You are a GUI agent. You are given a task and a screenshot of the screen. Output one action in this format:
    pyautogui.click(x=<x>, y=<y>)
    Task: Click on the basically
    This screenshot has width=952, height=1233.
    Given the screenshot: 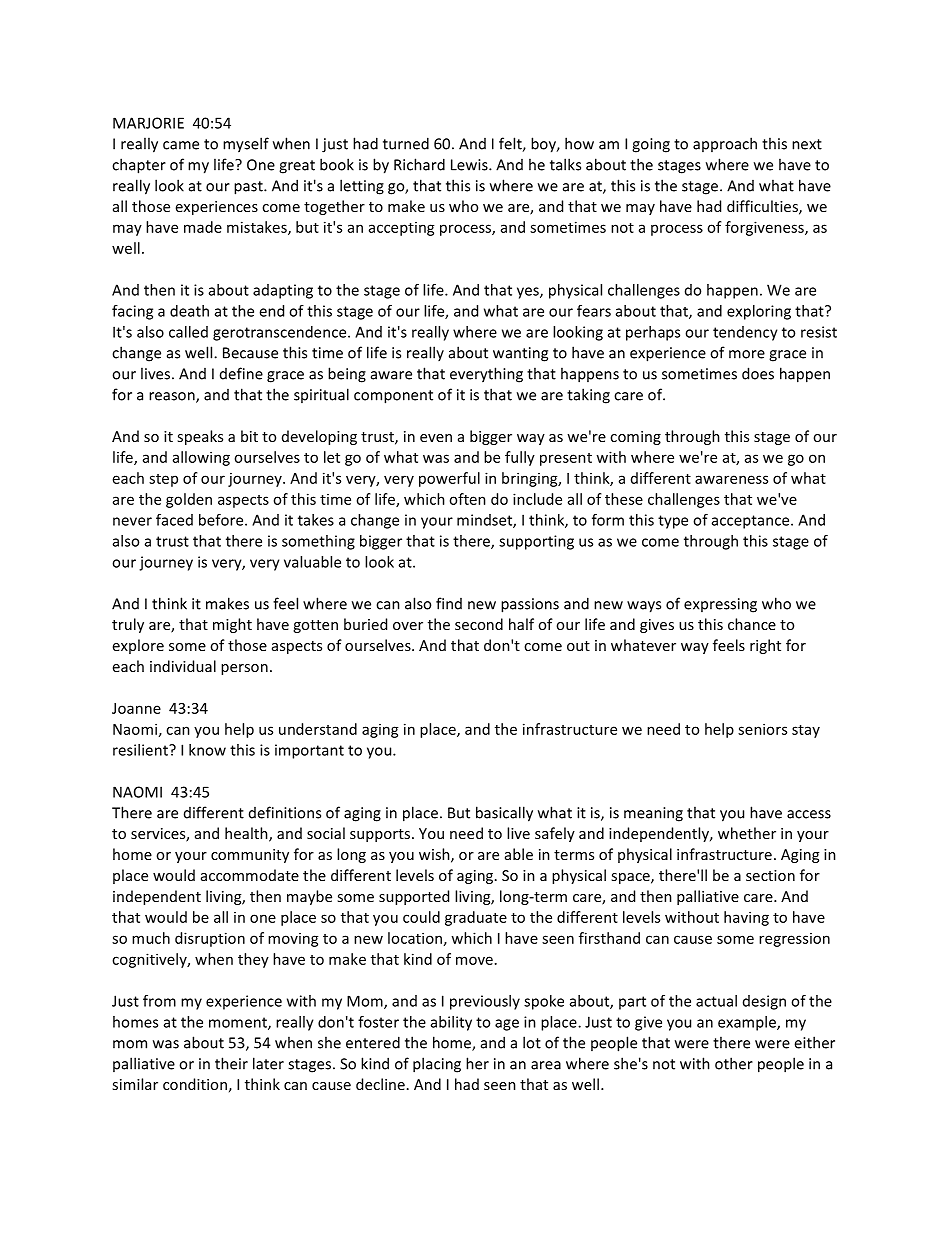 What is the action you would take?
    pyautogui.click(x=504, y=814)
